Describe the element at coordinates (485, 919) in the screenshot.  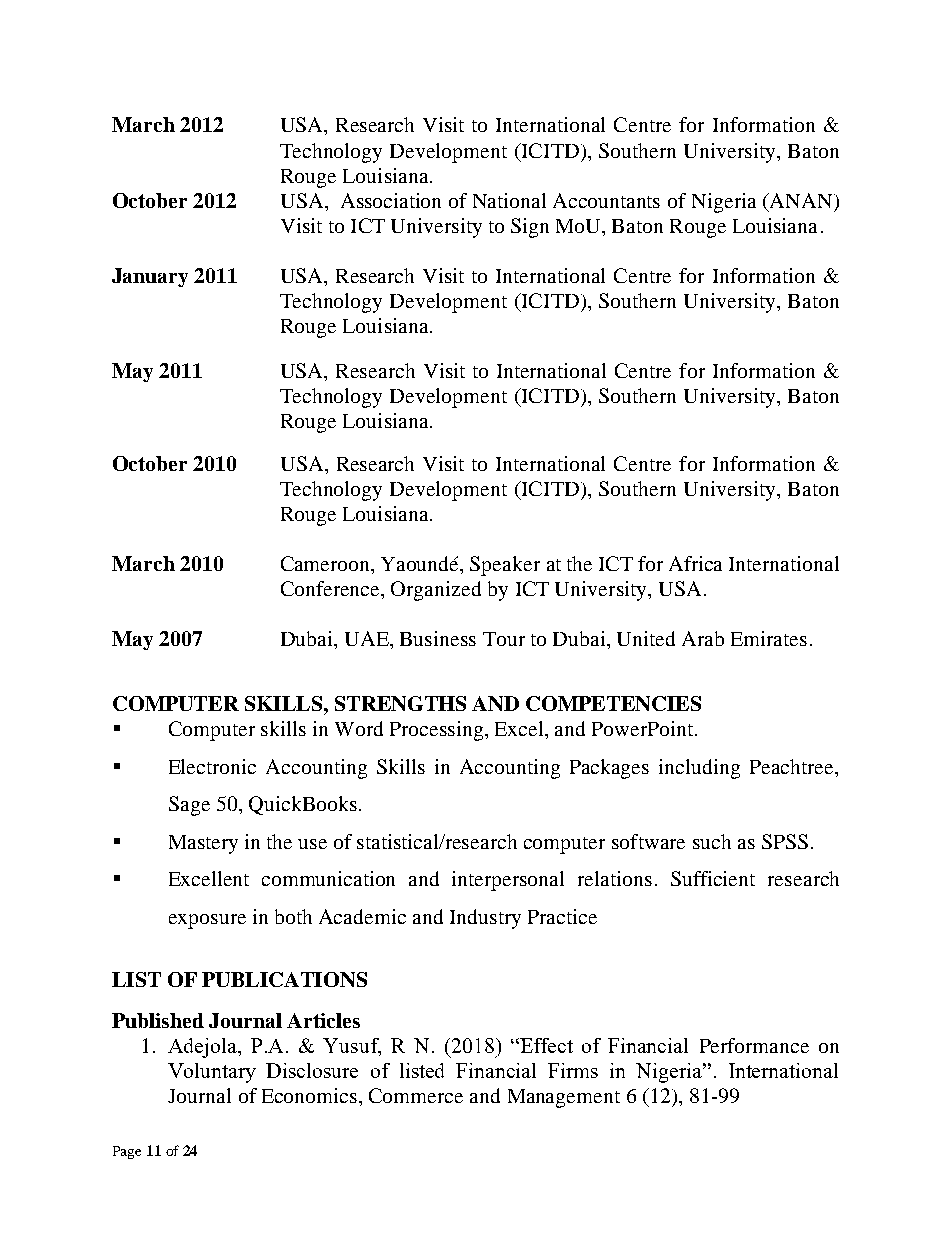
I see `Industry` at that location.
